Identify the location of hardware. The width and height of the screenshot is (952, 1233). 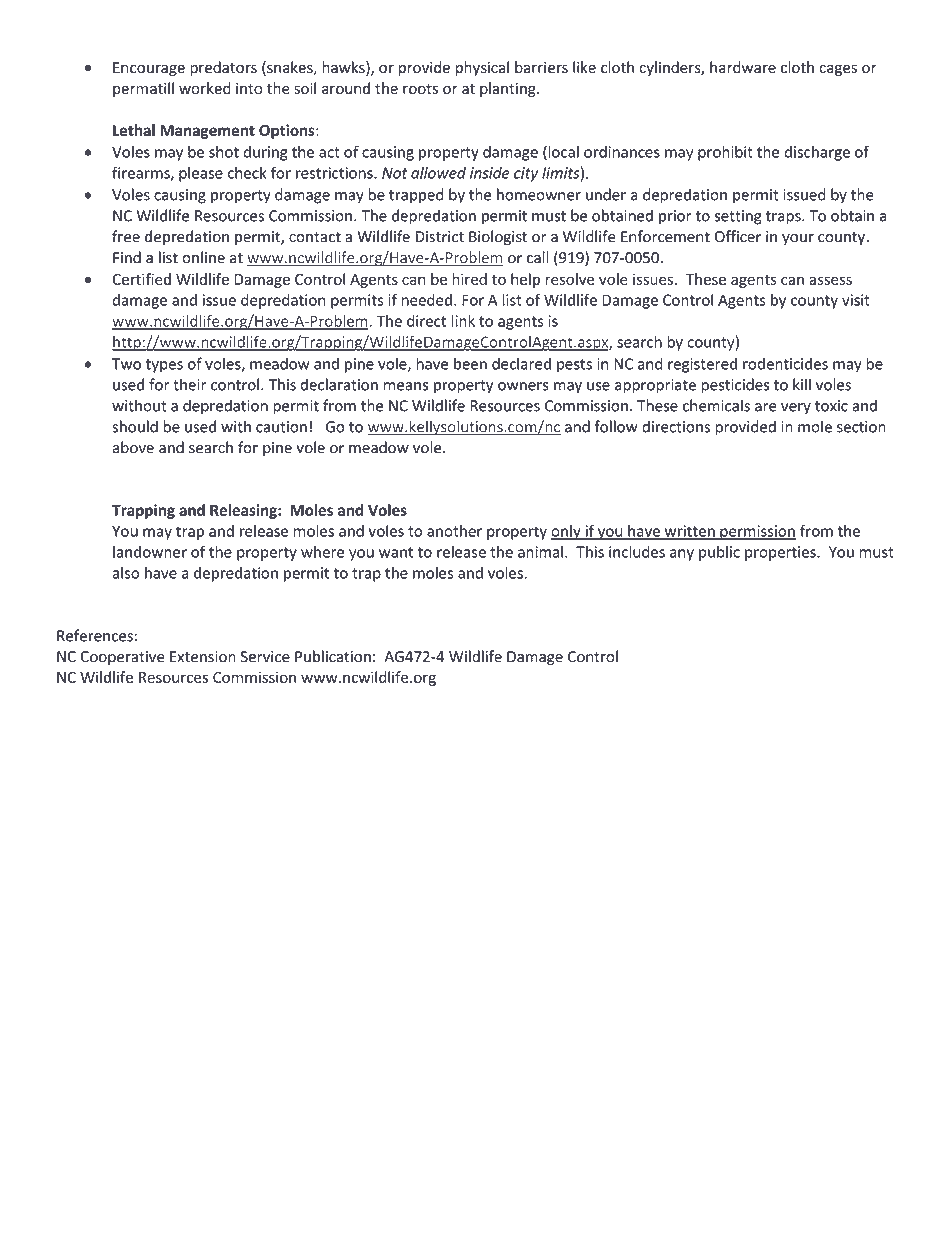
(743, 67).
